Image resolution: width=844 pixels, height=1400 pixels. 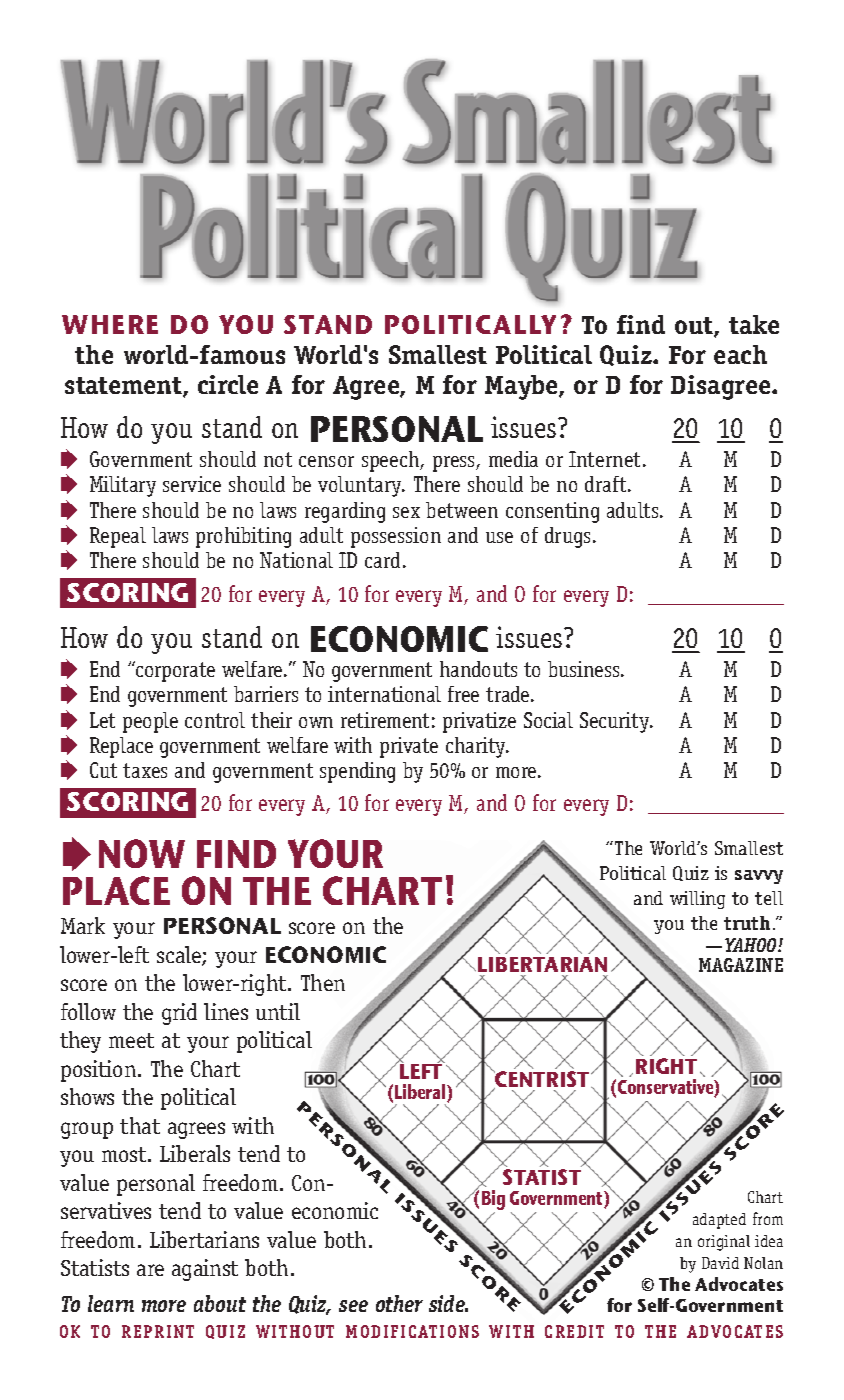 I want to click on other, so click(x=399, y=1303).
